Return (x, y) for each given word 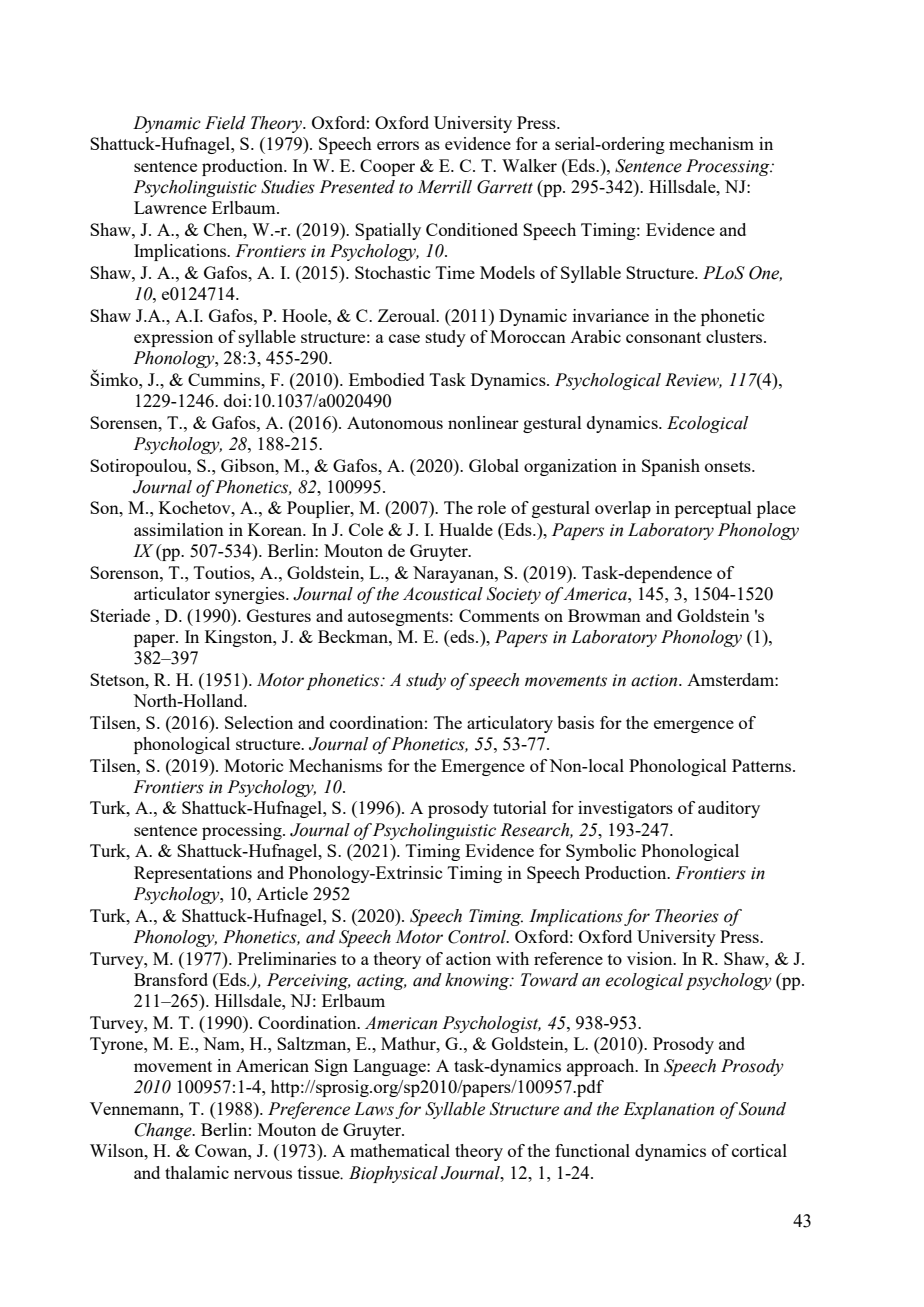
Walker (529, 165)
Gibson (249, 465)
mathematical (400, 1150)
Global (494, 465)
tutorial (520, 807)
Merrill (444, 187)
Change (164, 1131)
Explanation (668, 1110)
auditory (729, 809)
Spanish (671, 467)
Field (225, 123)
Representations (193, 874)
